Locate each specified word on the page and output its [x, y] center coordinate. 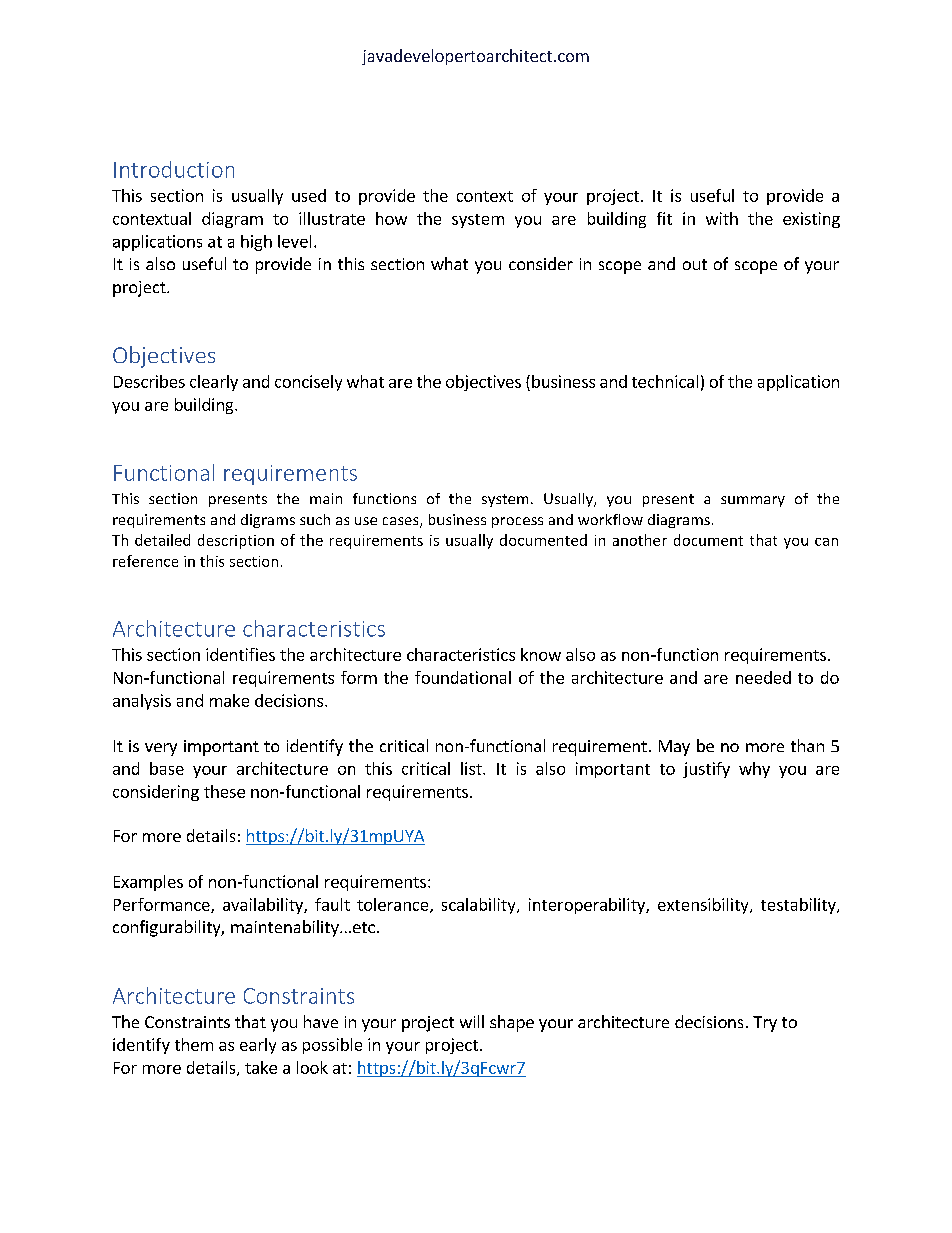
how [391, 218]
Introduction [174, 169]
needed [763, 677]
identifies [240, 654]
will [472, 1021]
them [194, 1044]
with [722, 218]
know [541, 654]
